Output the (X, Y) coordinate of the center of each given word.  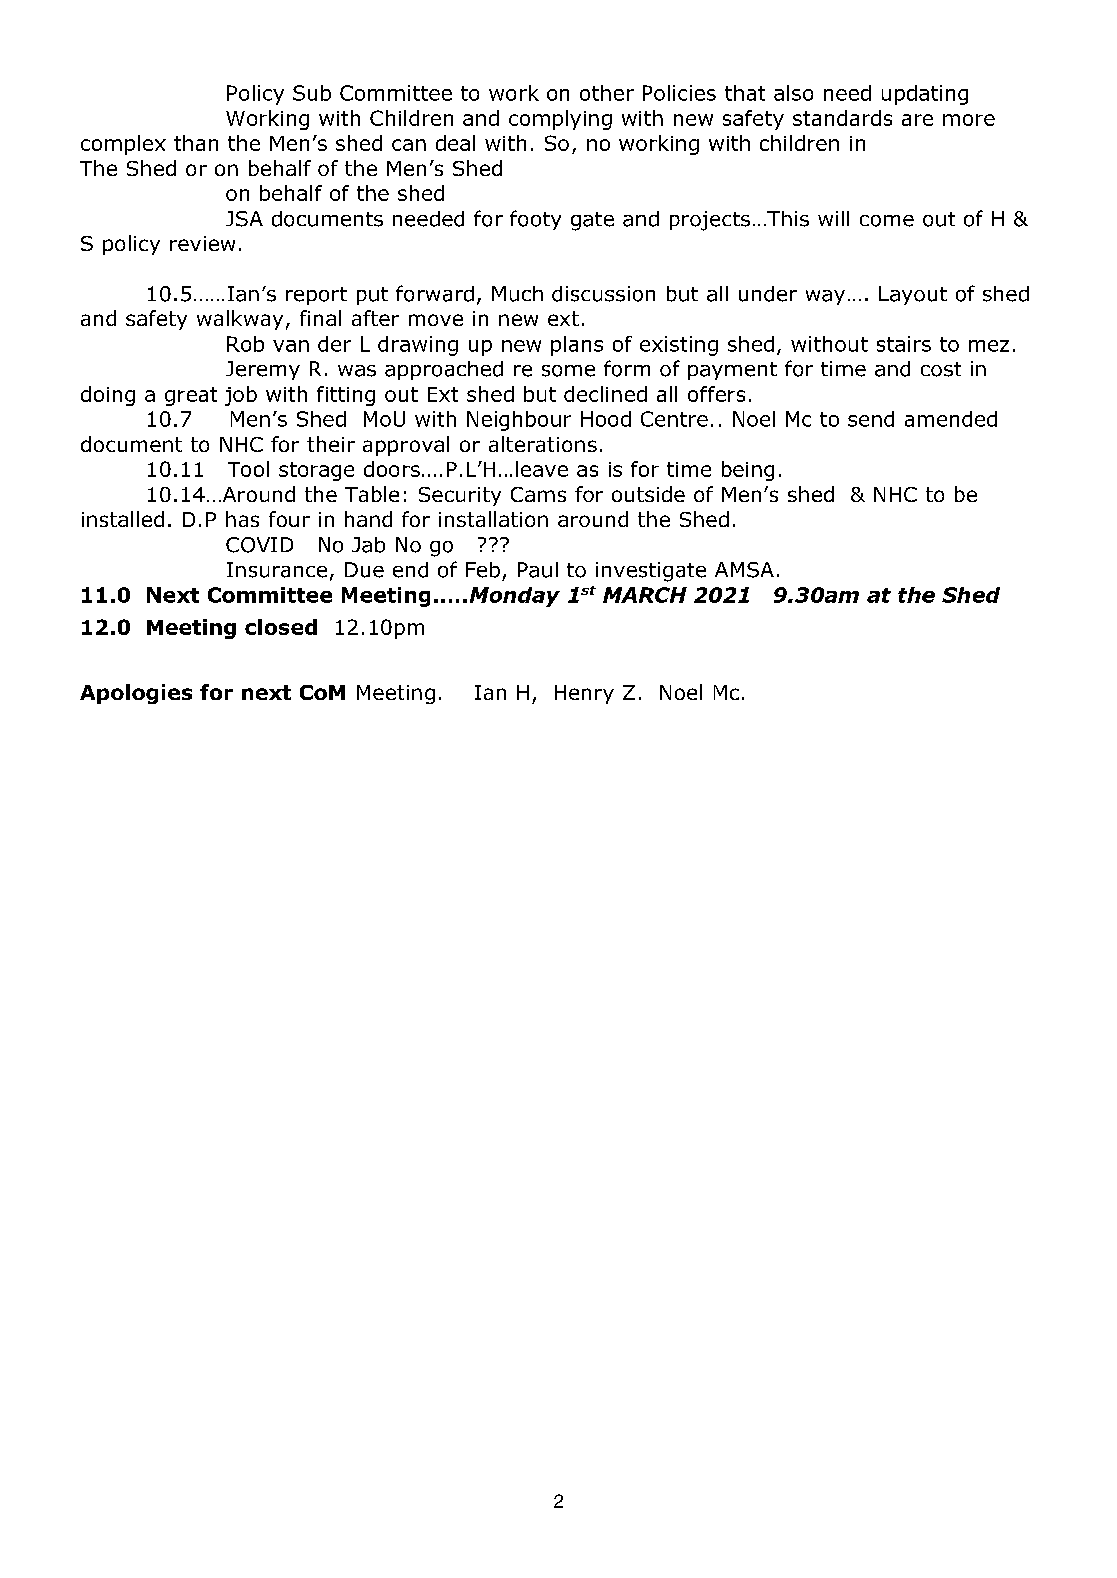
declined (605, 394)
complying (560, 120)
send (871, 419)
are (917, 120)
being (748, 471)
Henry (584, 694)
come (887, 221)
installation (493, 519)
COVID (259, 545)
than (196, 143)
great (191, 396)
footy (535, 220)
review (202, 243)
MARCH (645, 595)
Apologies (136, 694)
